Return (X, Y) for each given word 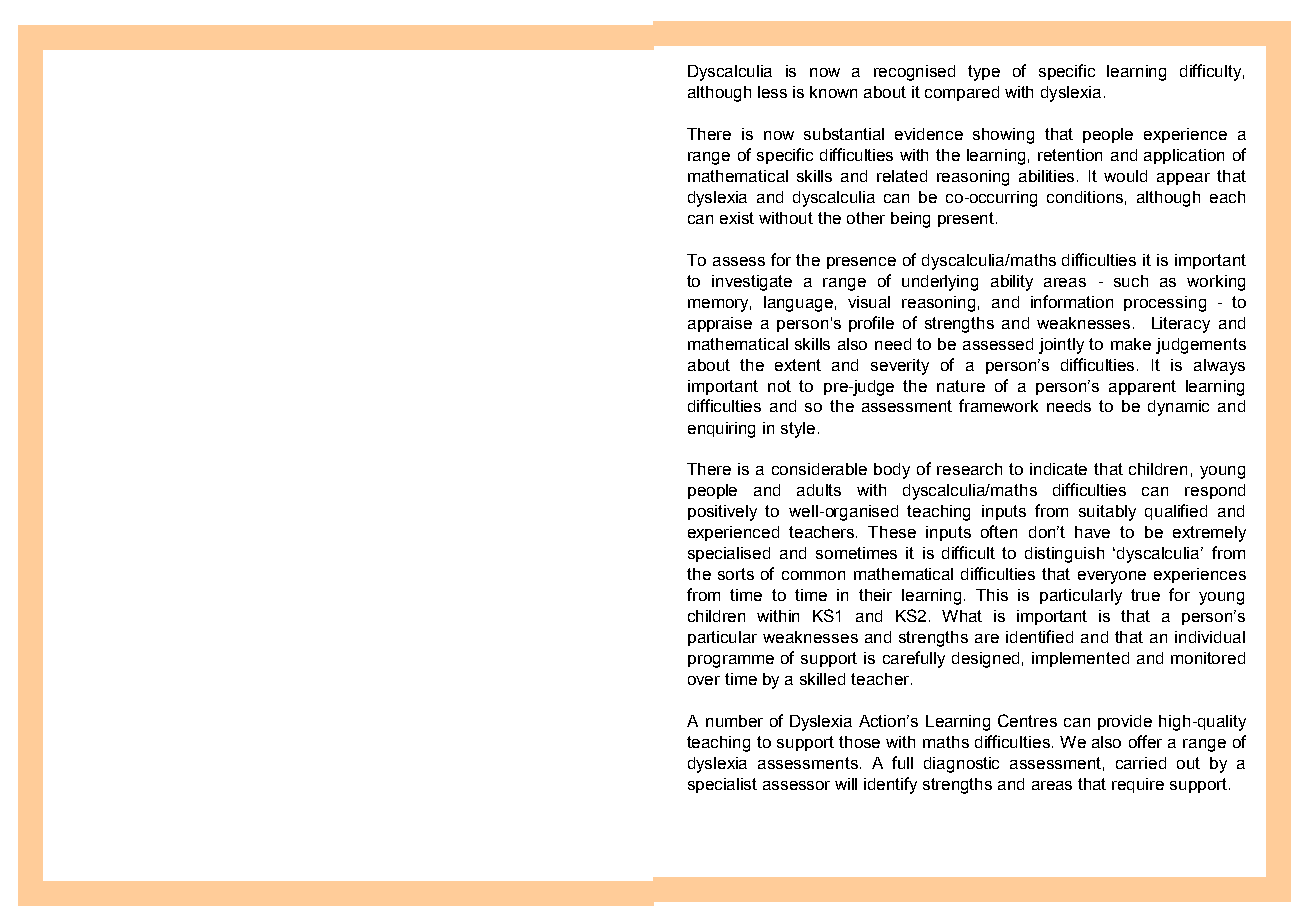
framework (998, 405)
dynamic (1178, 408)
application (1184, 156)
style (798, 430)
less (772, 92)
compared (962, 93)
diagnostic (961, 765)
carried (1141, 763)
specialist (722, 785)
